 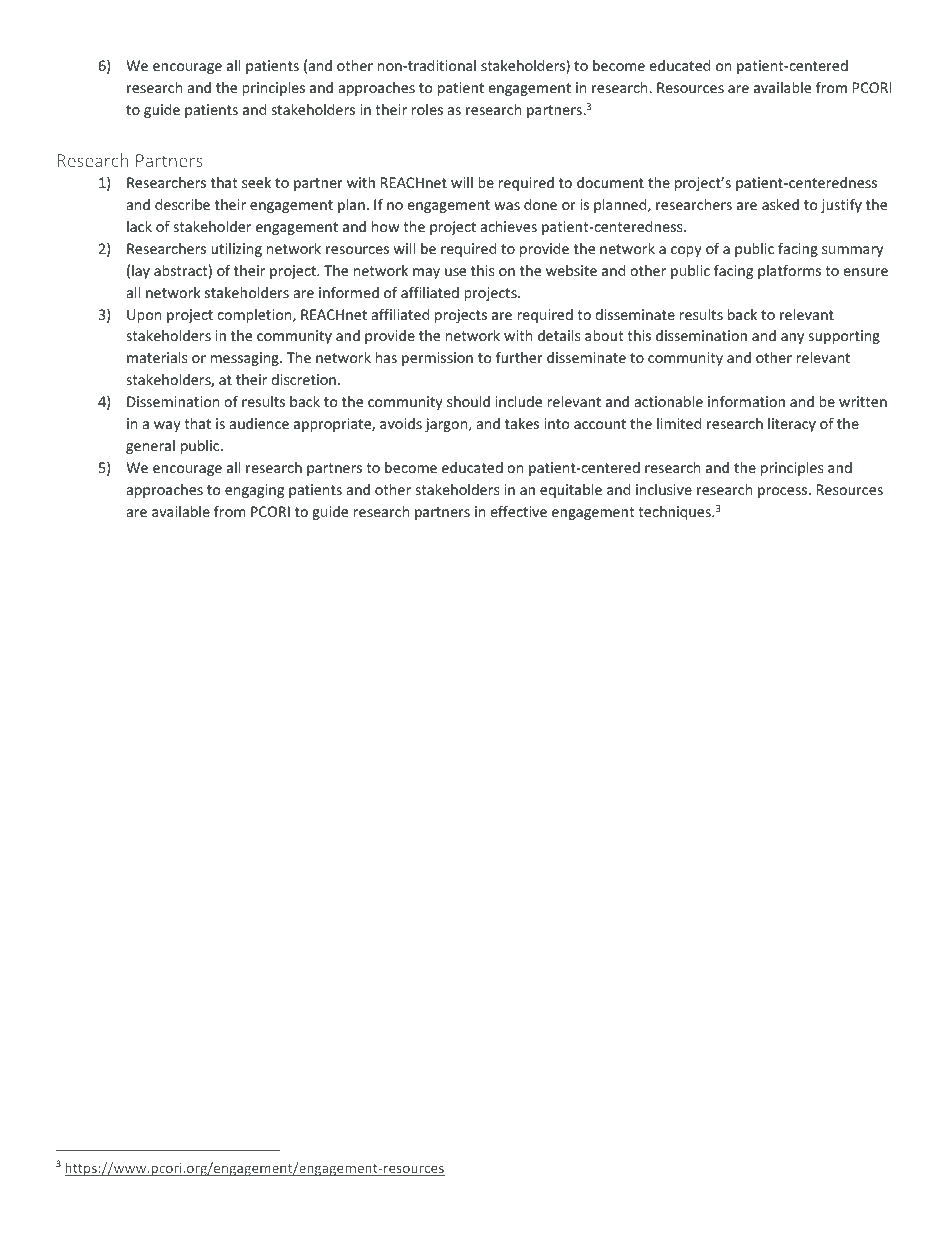 I want to click on Upon, so click(x=144, y=316).
